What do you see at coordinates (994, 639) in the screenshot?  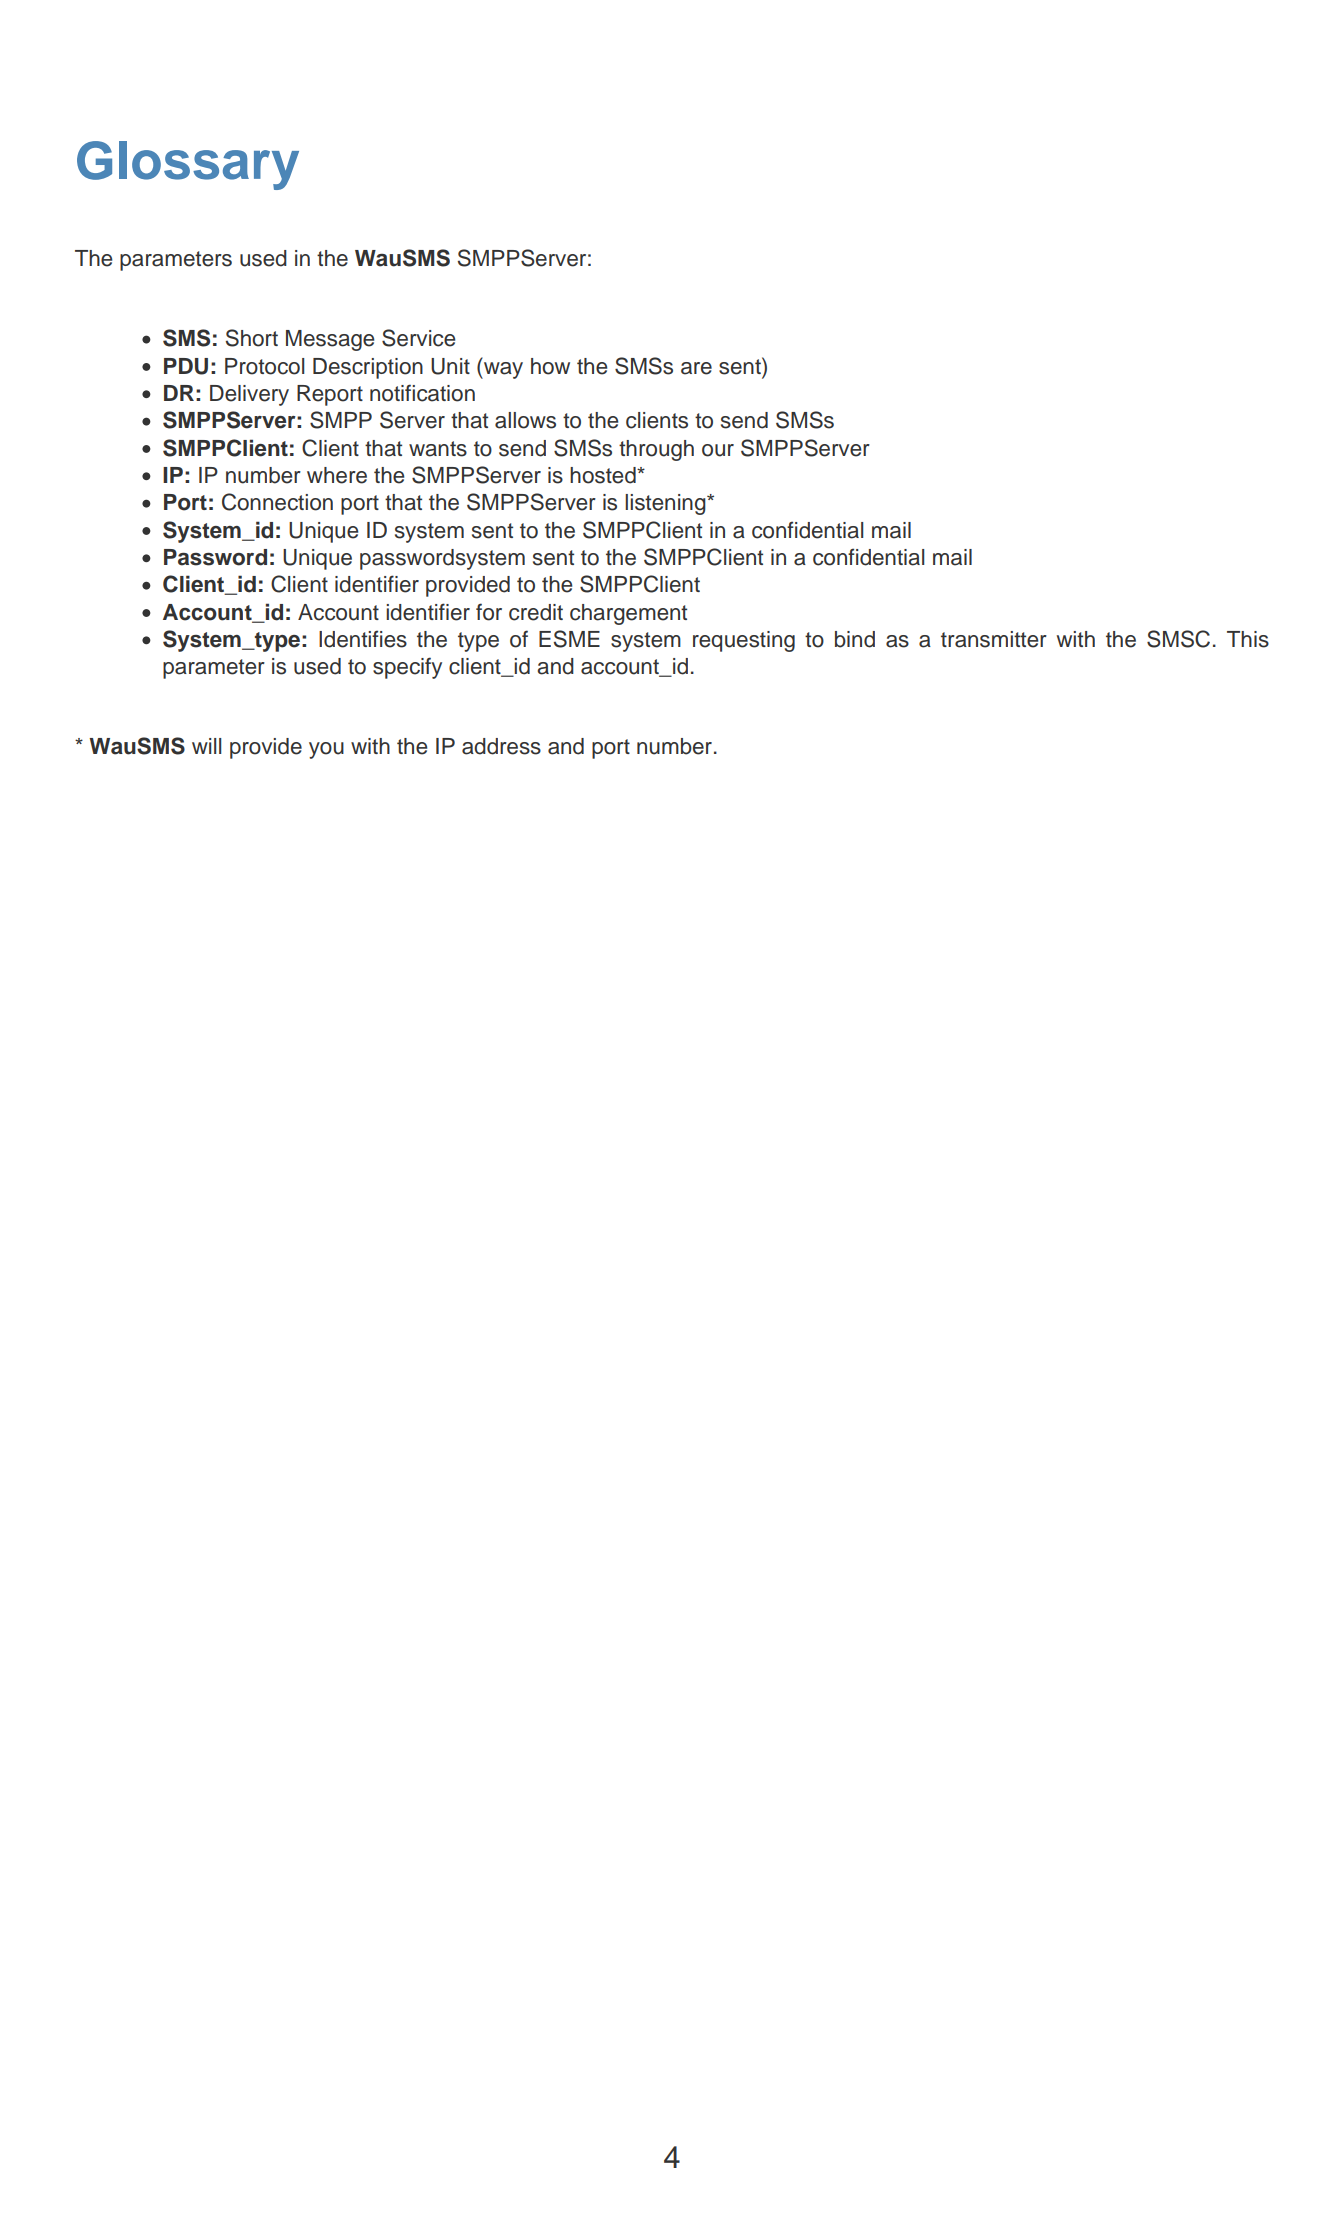 I see `transmitter` at bounding box center [994, 639].
